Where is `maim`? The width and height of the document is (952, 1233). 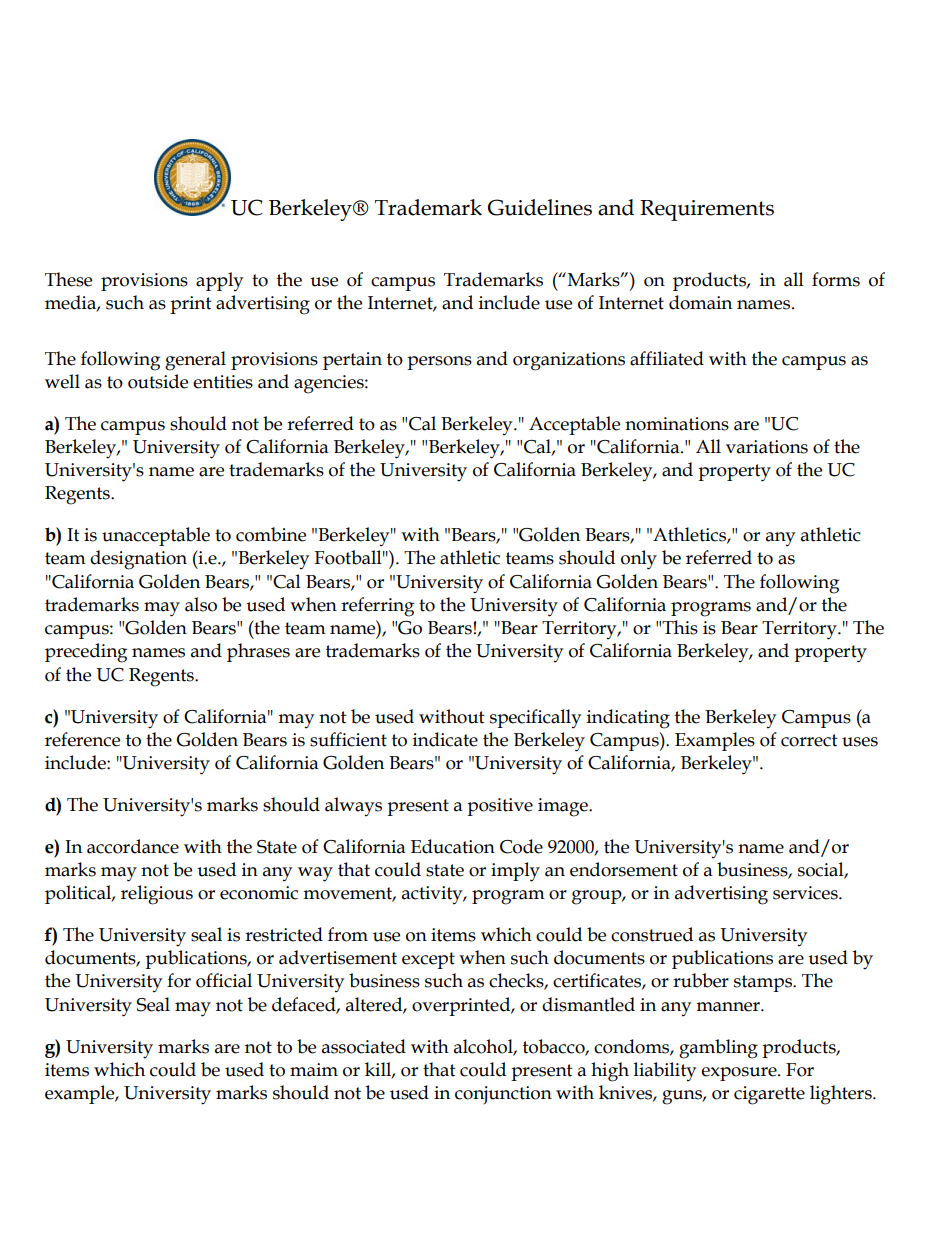
maim is located at coordinates (314, 1070).
